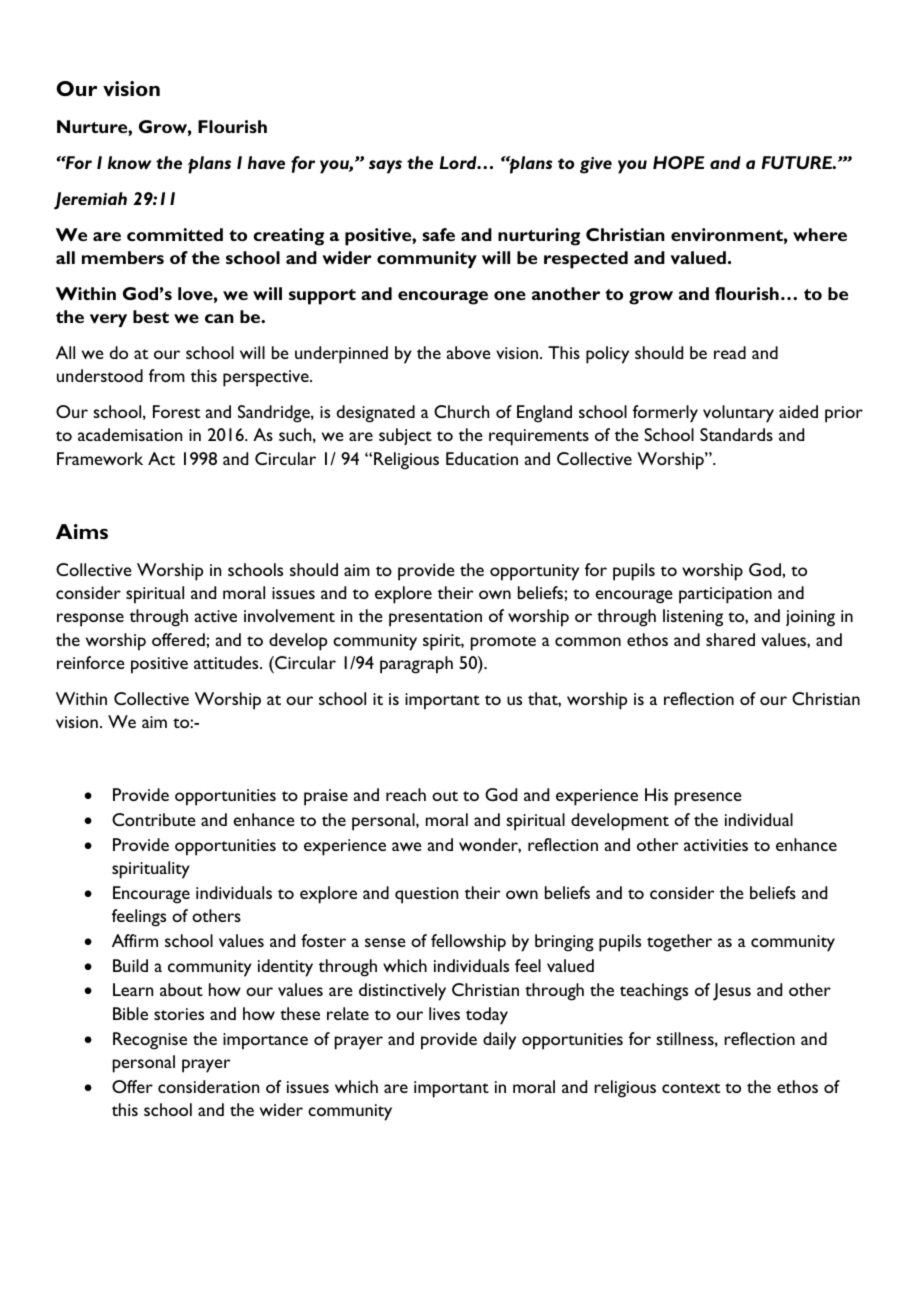 The width and height of the page is (924, 1308). Describe the element at coordinates (691, 1088) in the page. I see `context` at that location.
